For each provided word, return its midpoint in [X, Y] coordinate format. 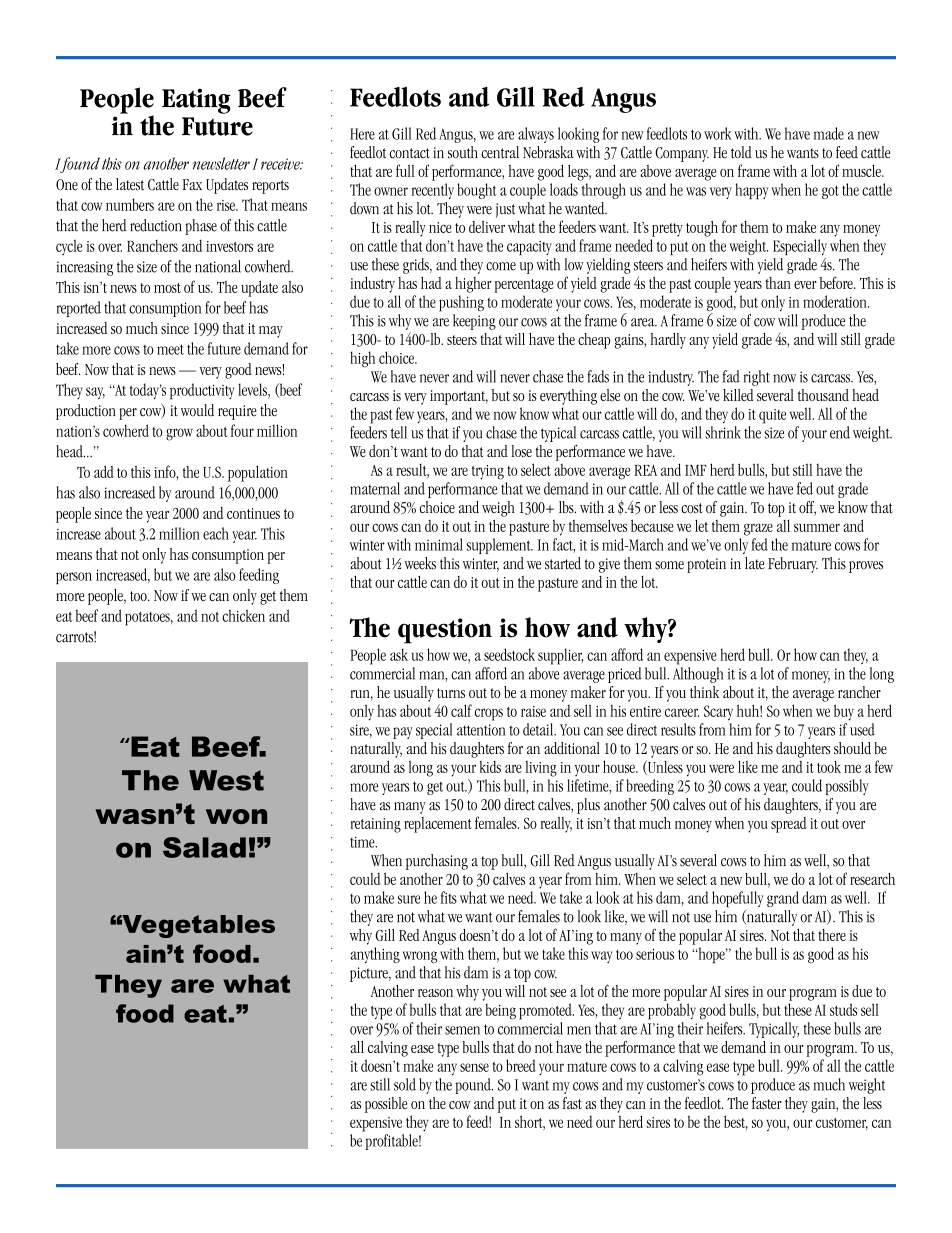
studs [843, 1009]
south [463, 152]
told [741, 152]
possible [386, 1105]
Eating [196, 101]
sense [474, 1067]
